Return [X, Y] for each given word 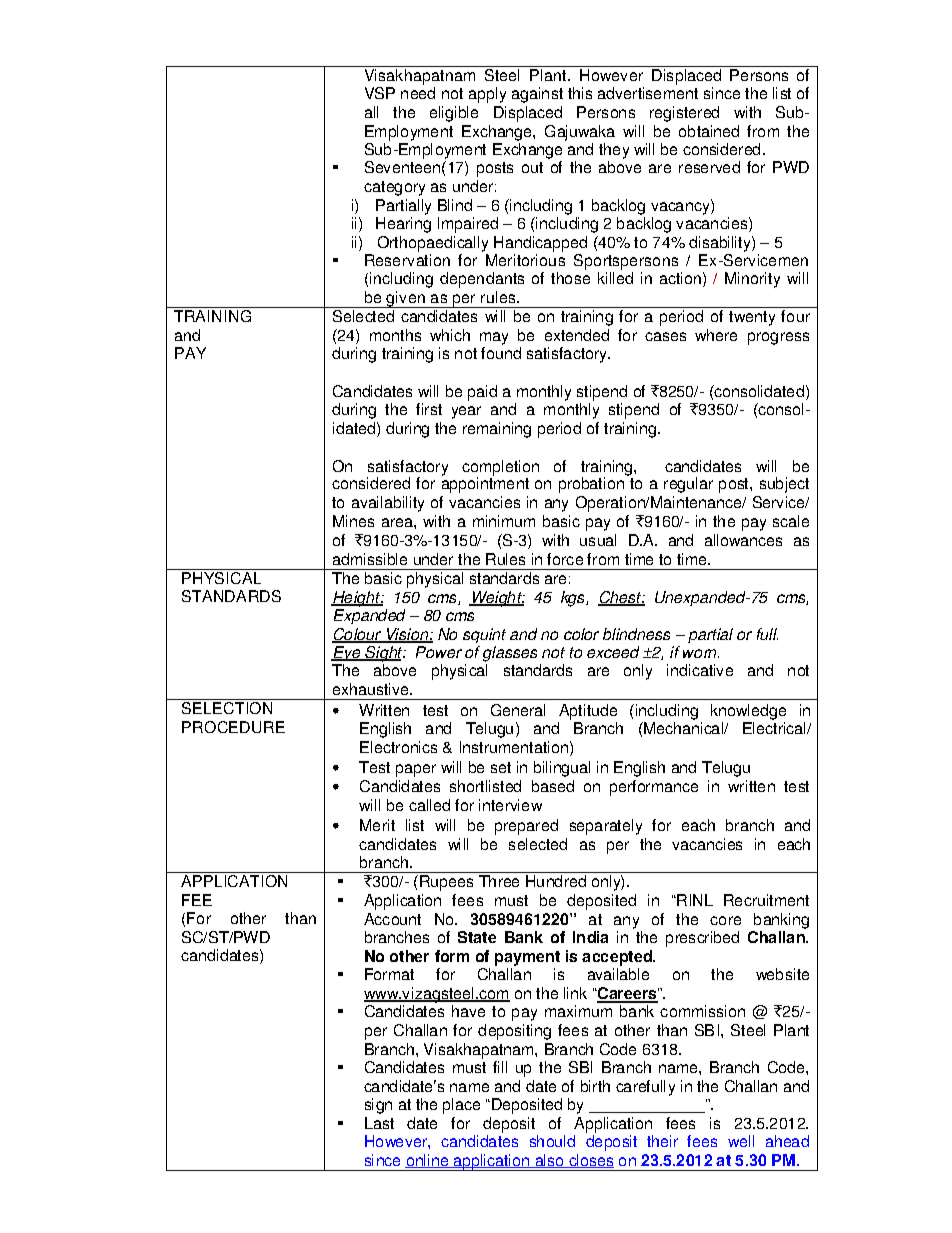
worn [701, 653]
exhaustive [372, 689]
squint [484, 635]
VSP [380, 93]
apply [487, 95]
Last [379, 1123]
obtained [709, 131]
